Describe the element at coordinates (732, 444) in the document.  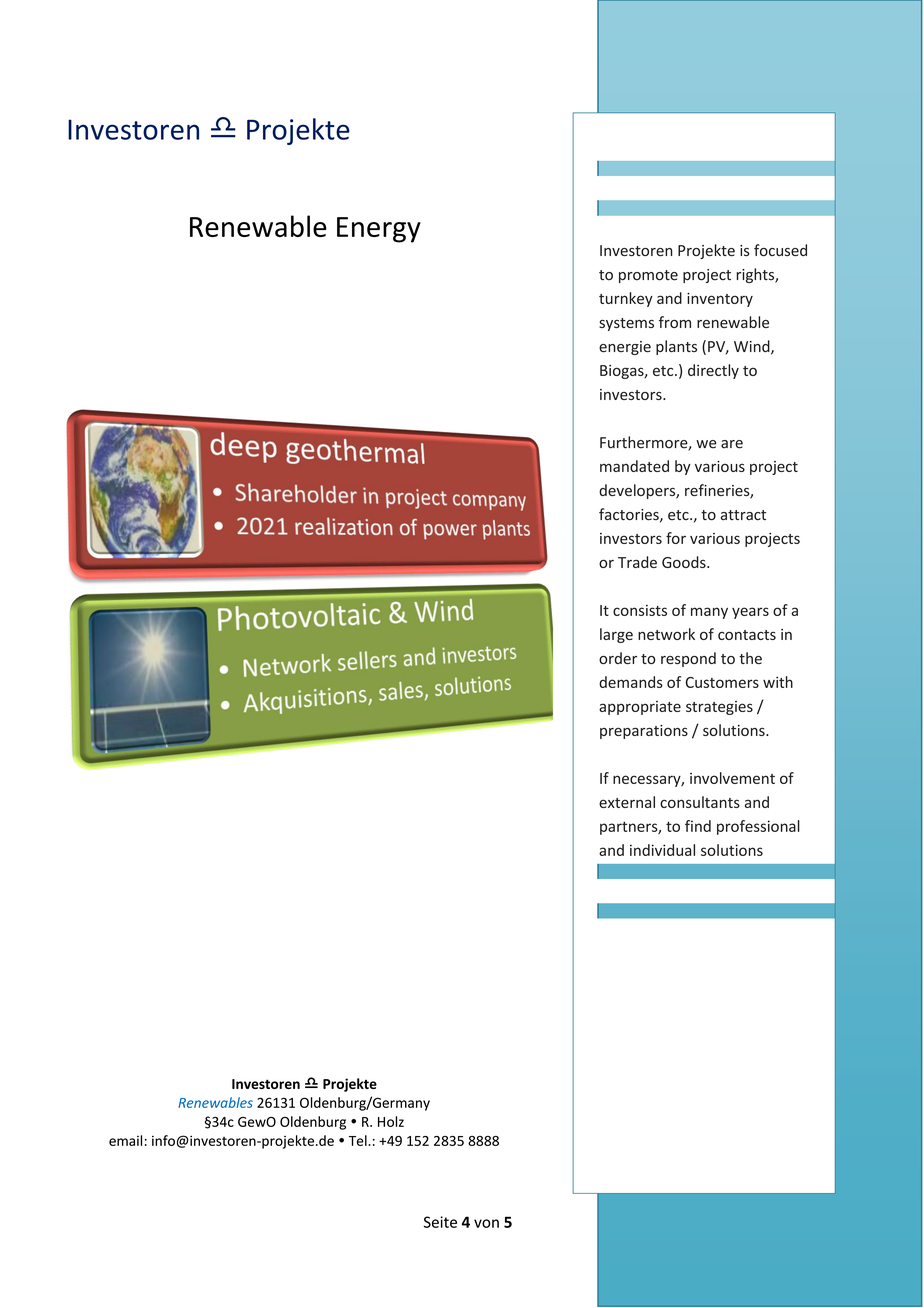
I see `are` at that location.
